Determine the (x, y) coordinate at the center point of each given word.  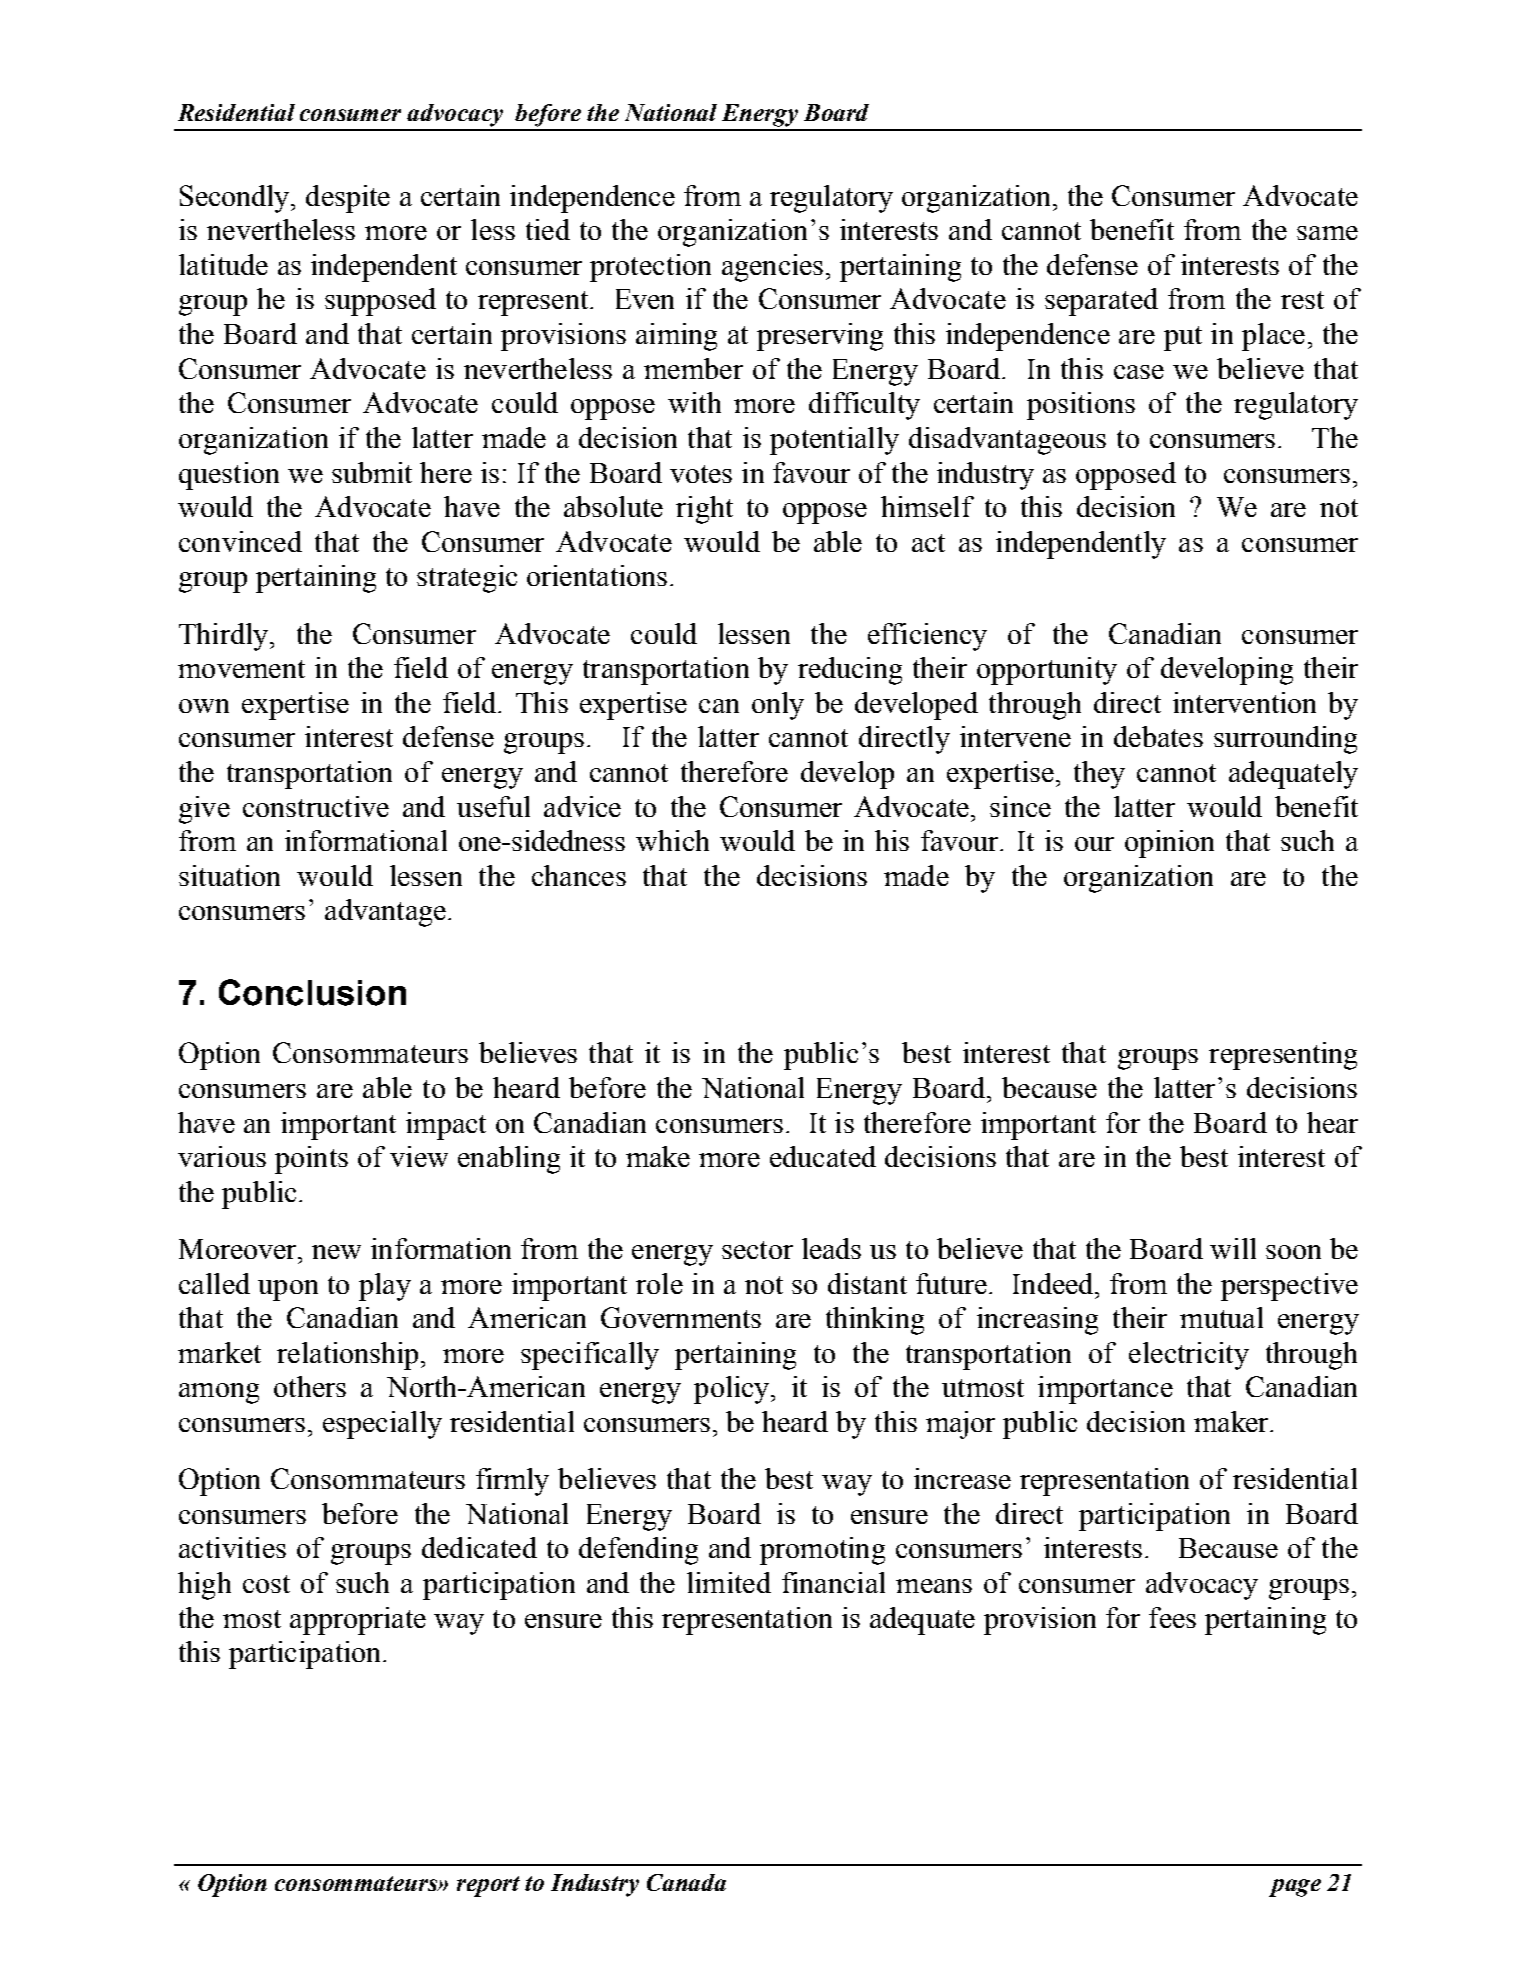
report (488, 1886)
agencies (772, 268)
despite (348, 199)
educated (823, 1156)
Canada (686, 1882)
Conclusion (312, 992)
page (1295, 1888)
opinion (1169, 844)
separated (1101, 302)
